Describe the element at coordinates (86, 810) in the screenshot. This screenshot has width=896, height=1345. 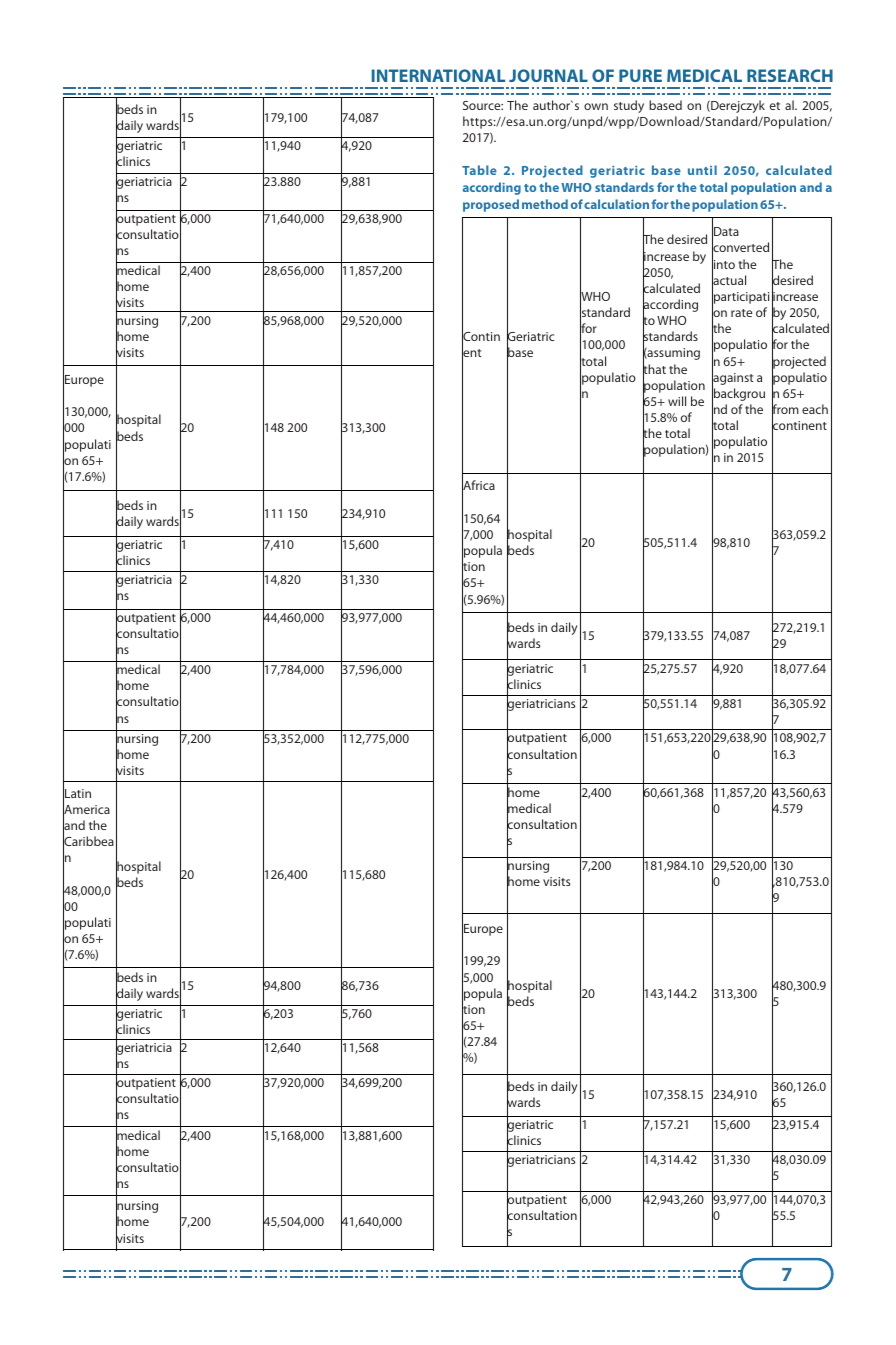
I see `America` at that location.
